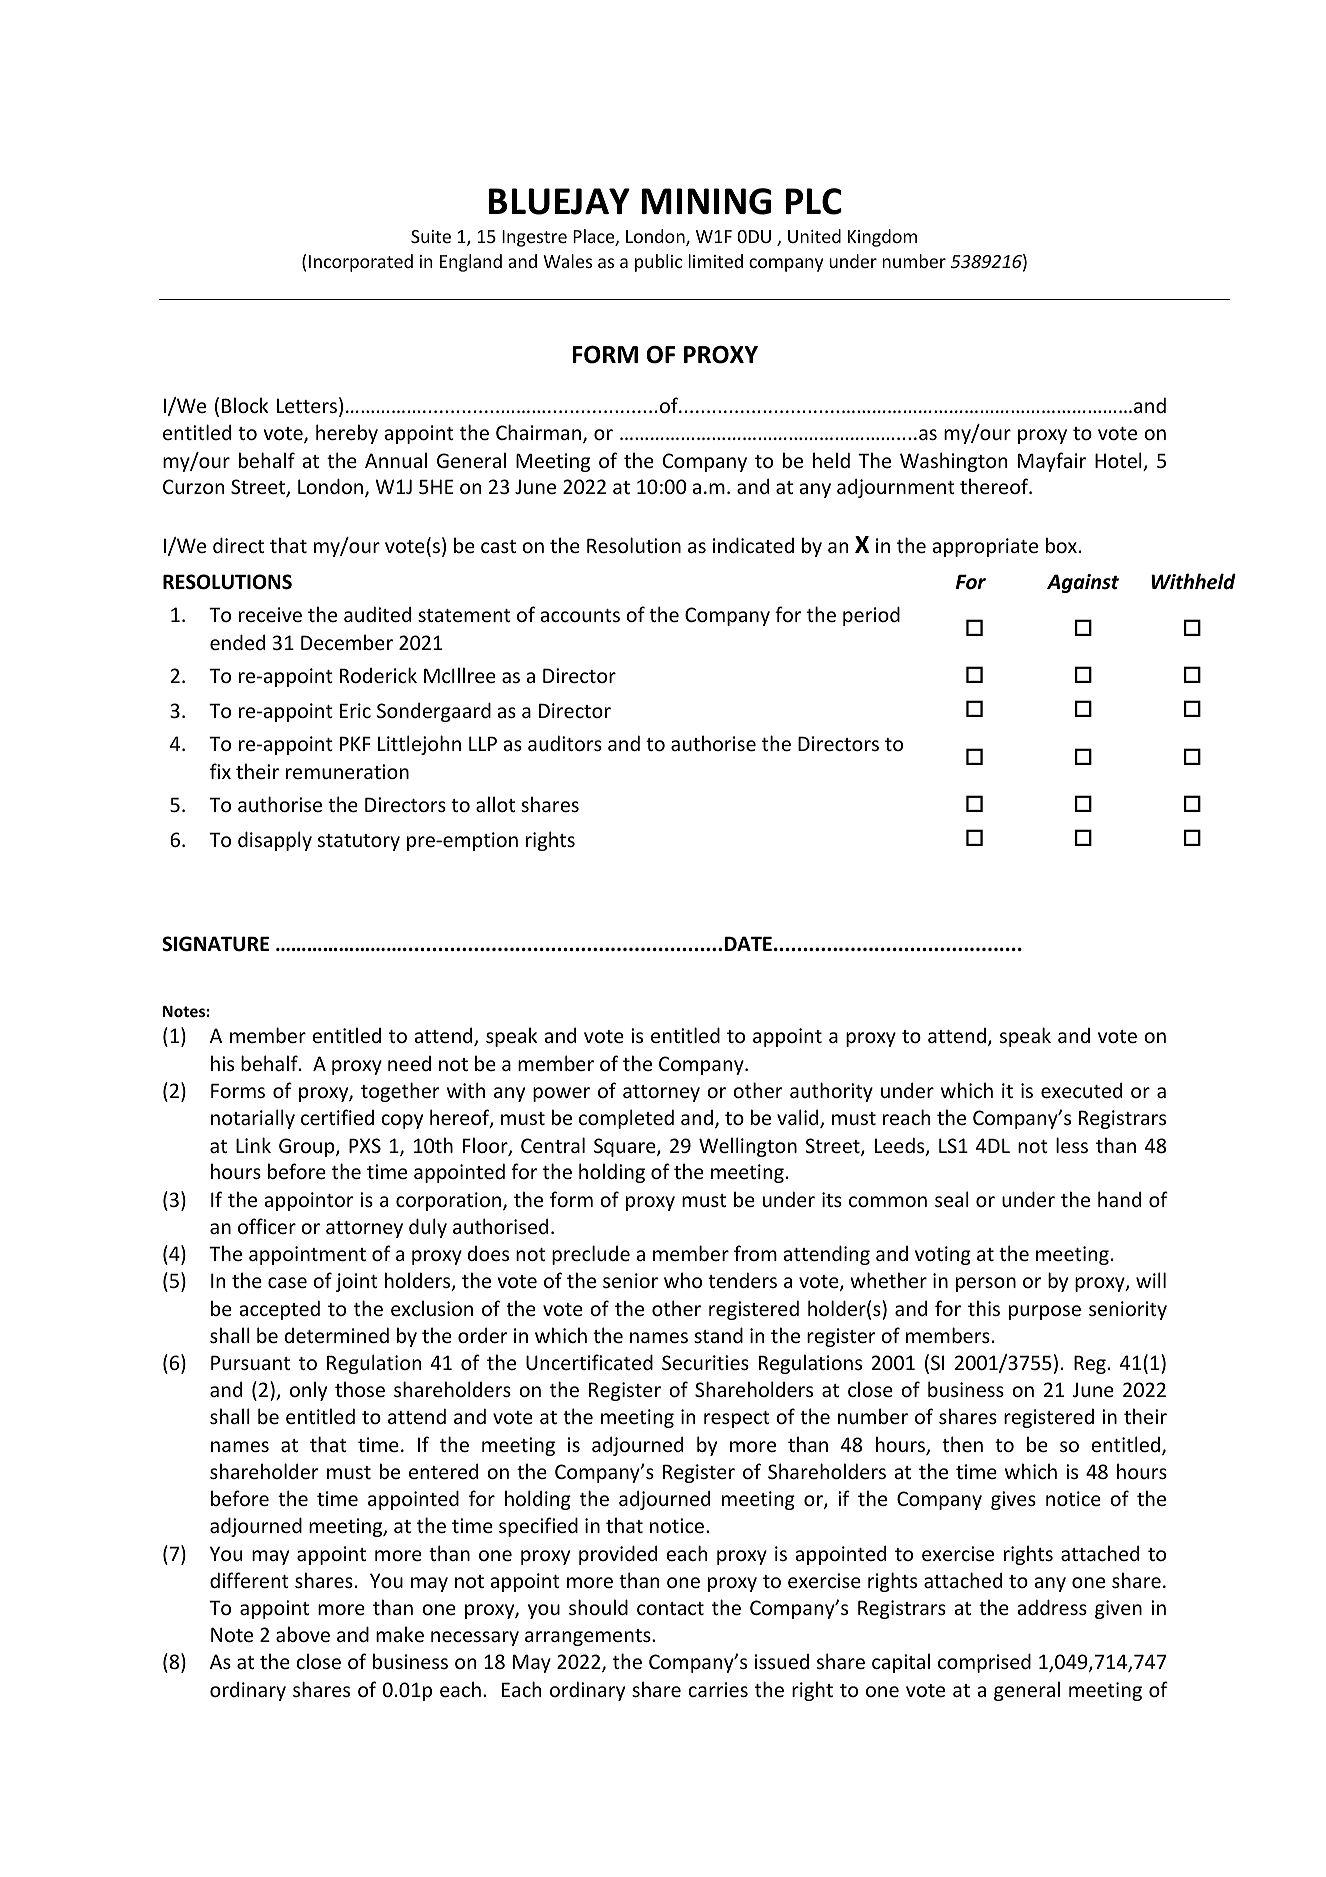  I want to click on above, so click(303, 1634).
